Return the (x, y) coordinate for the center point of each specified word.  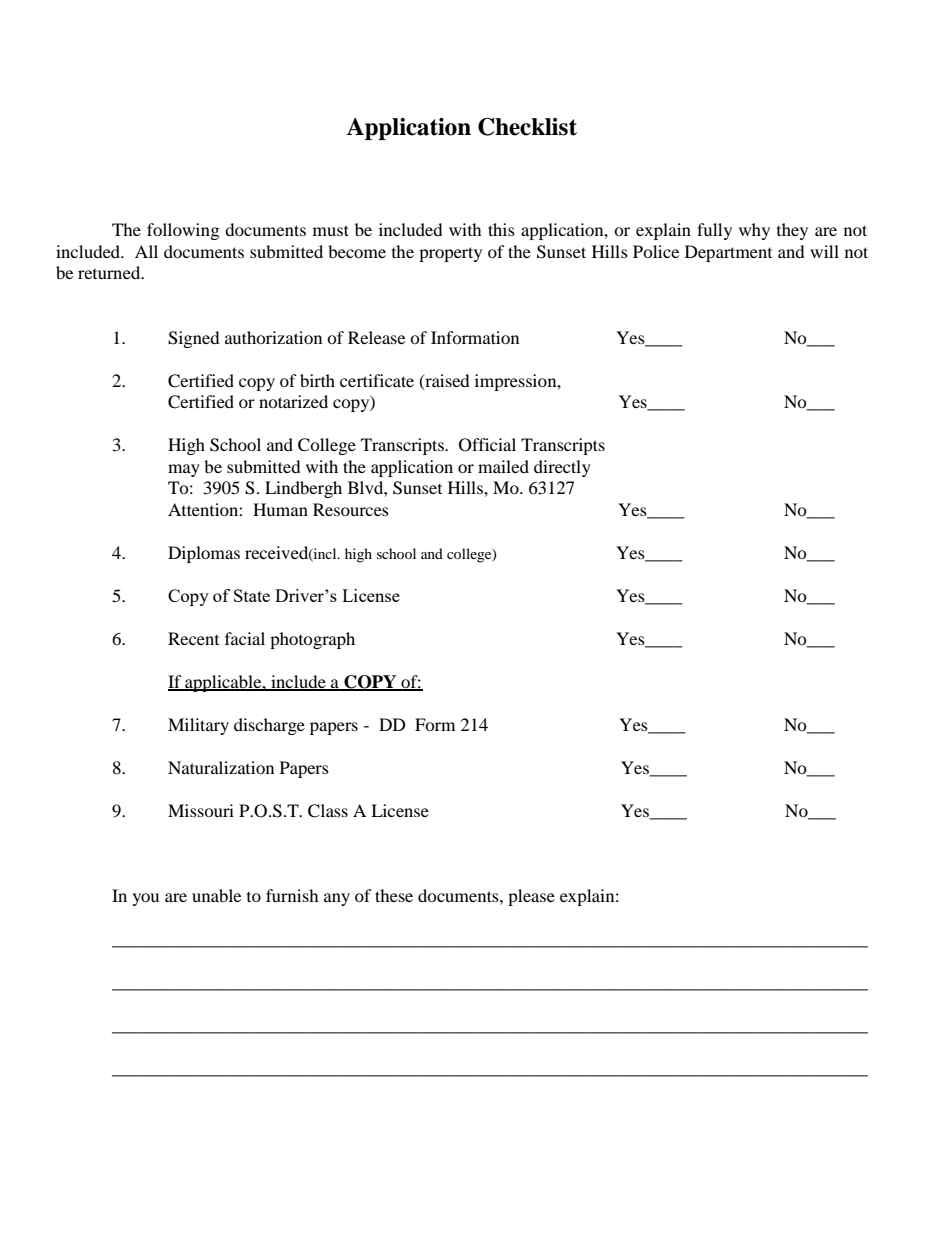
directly (562, 468)
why (754, 231)
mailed (503, 466)
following (183, 231)
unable (216, 895)
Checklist (527, 127)
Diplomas (204, 554)
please (531, 897)
